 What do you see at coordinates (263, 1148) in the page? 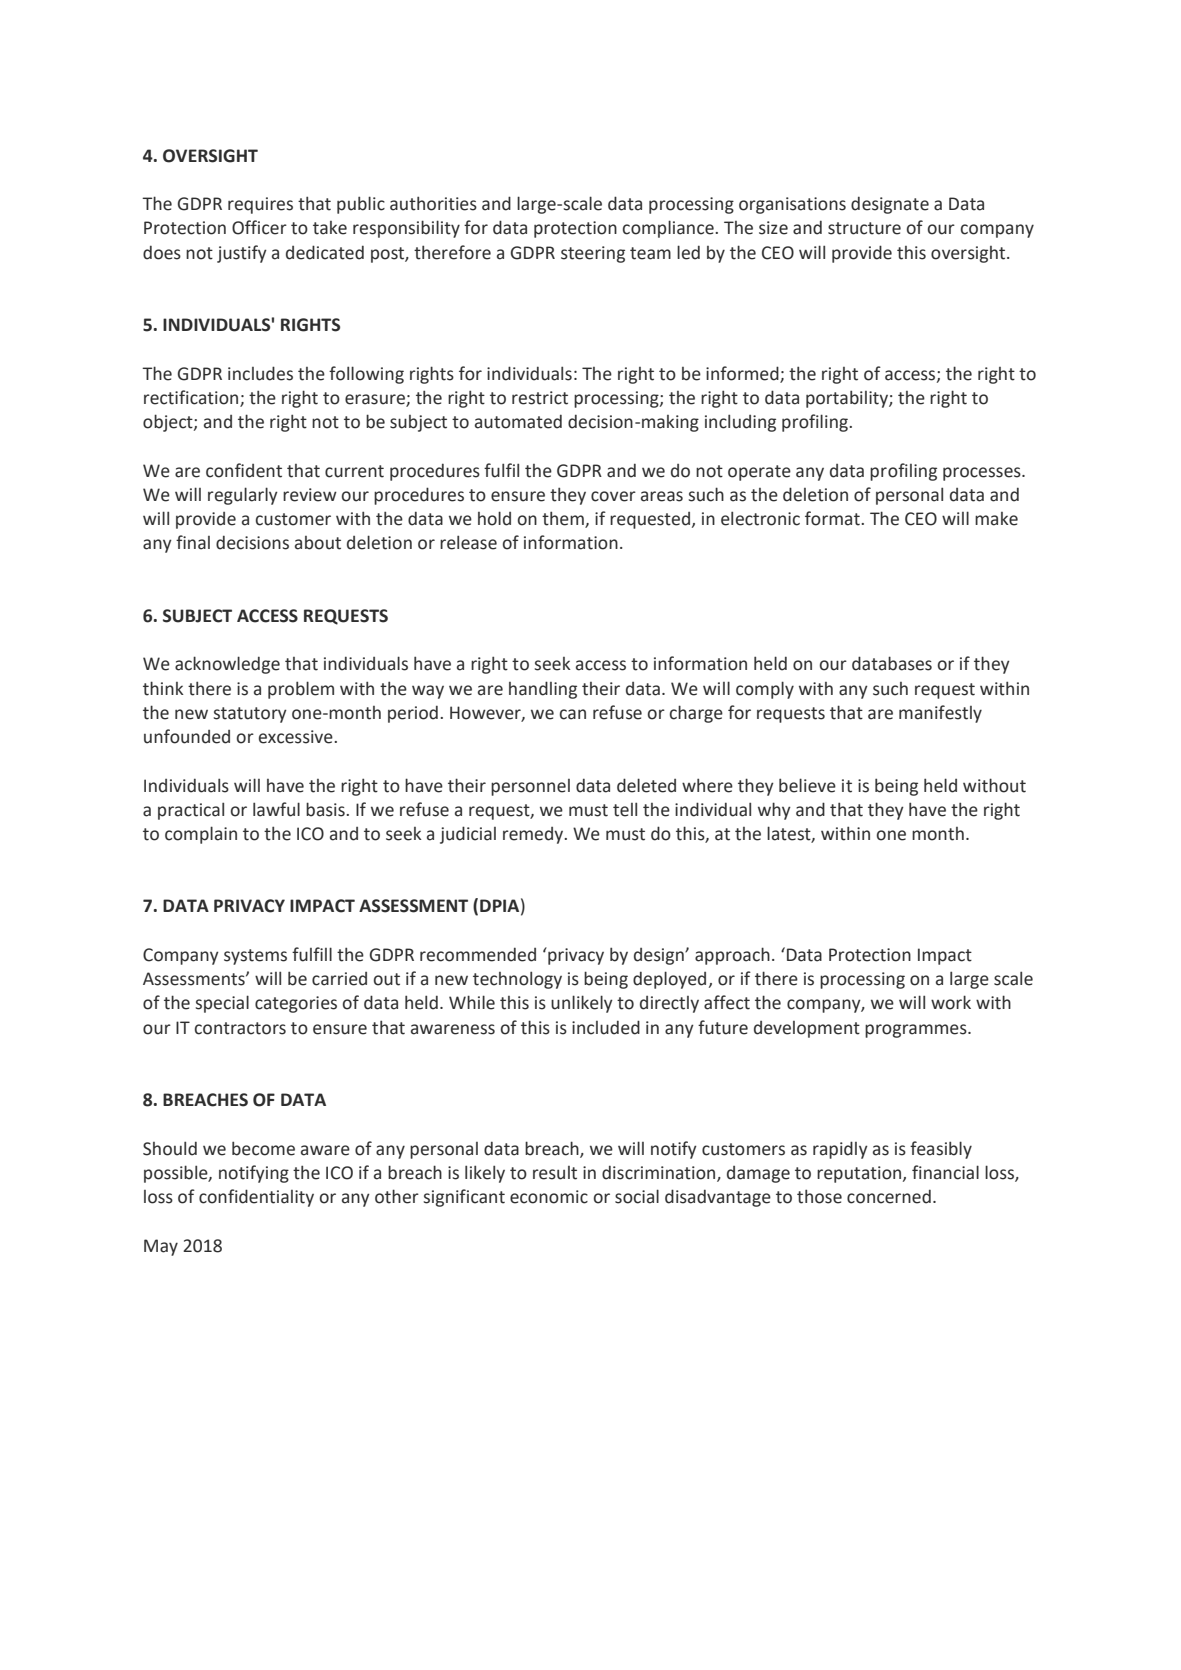
I see `become` at bounding box center [263, 1148].
